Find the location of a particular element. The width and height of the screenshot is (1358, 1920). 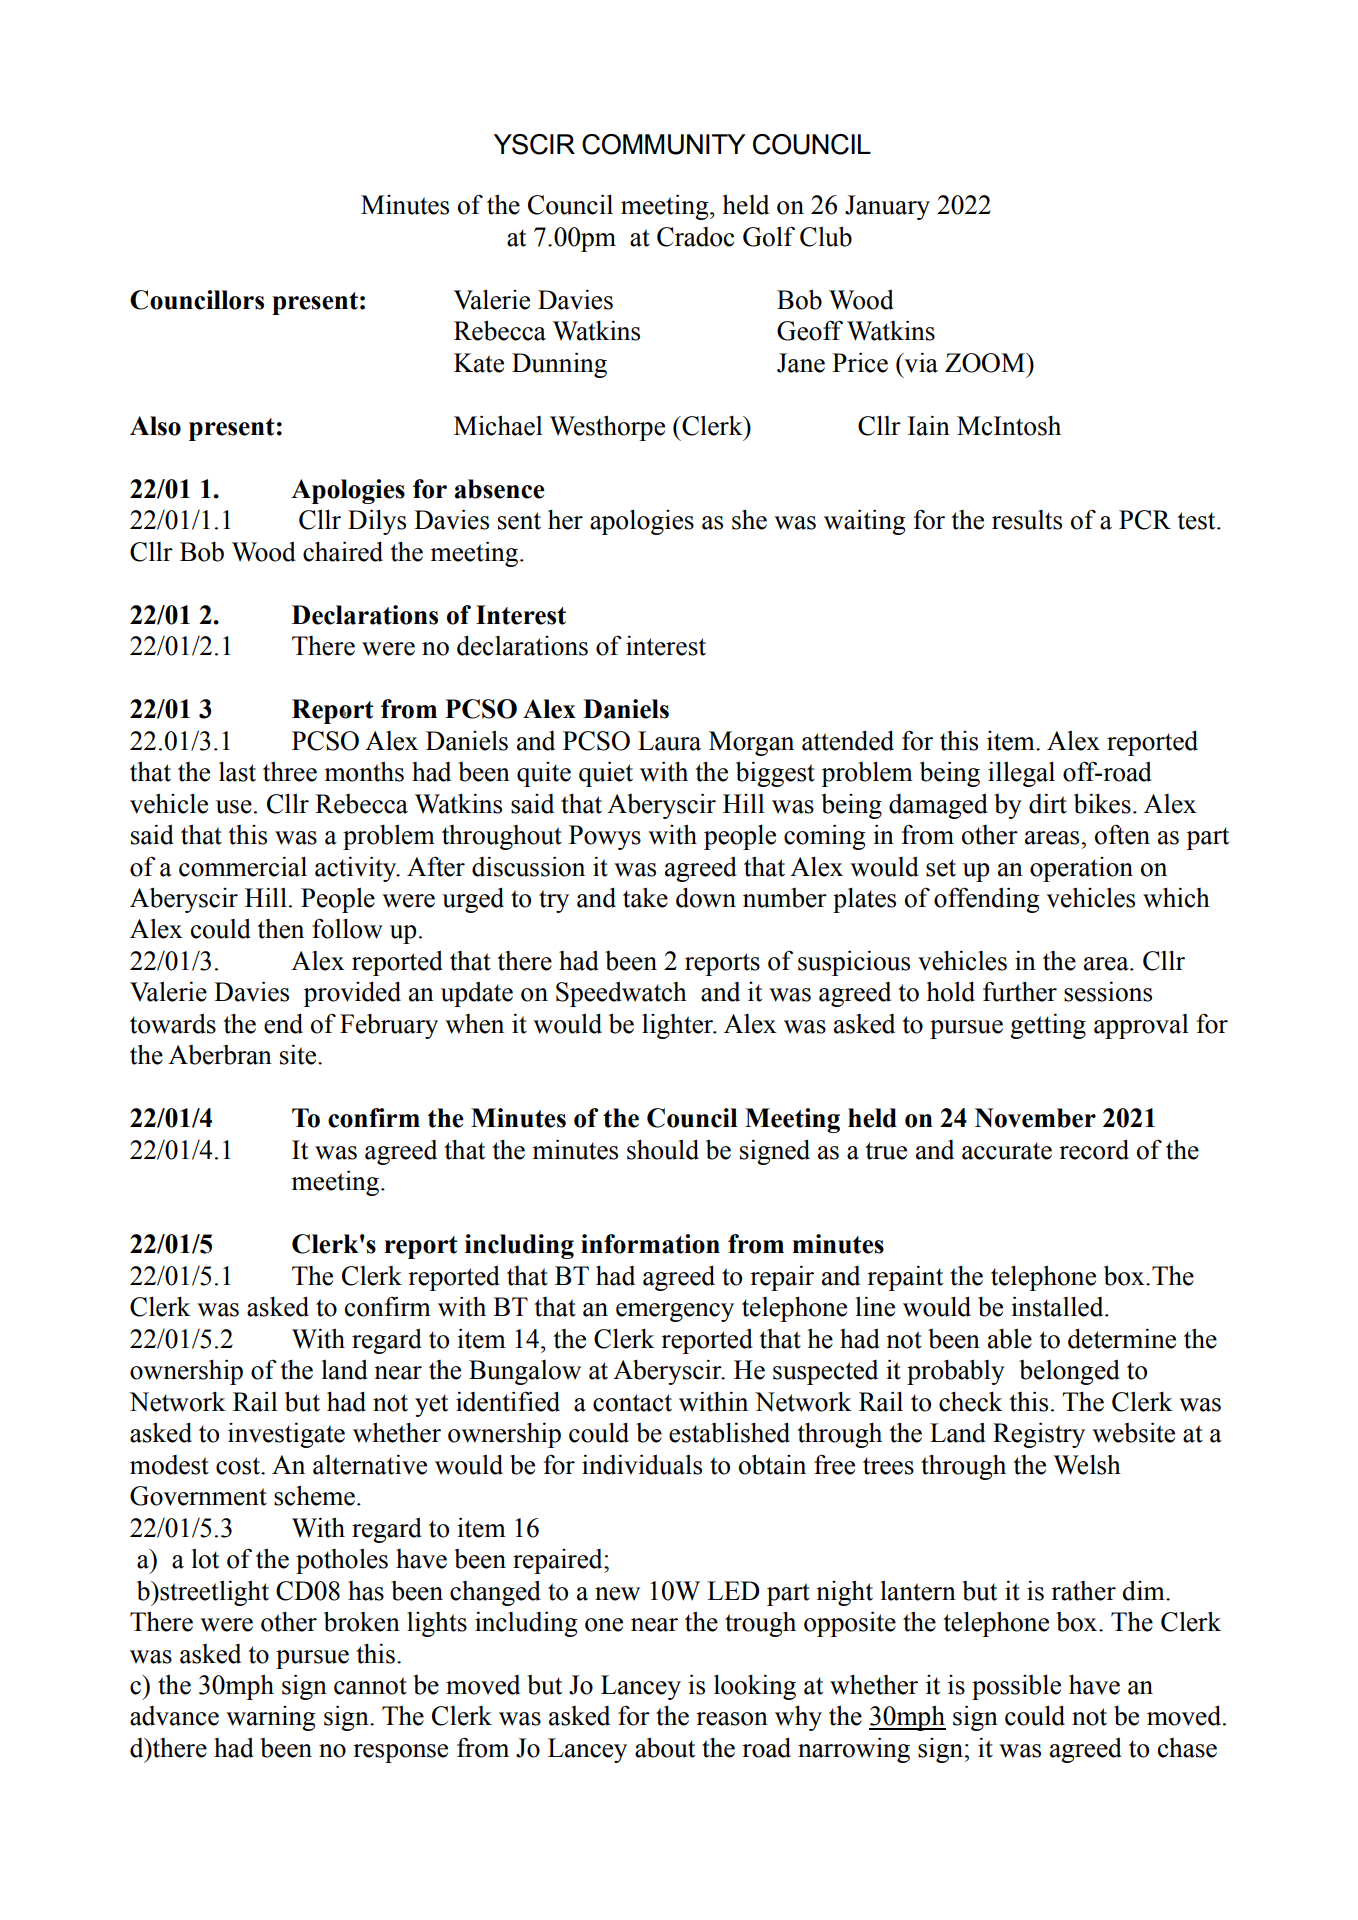

January is located at coordinates (887, 207).
